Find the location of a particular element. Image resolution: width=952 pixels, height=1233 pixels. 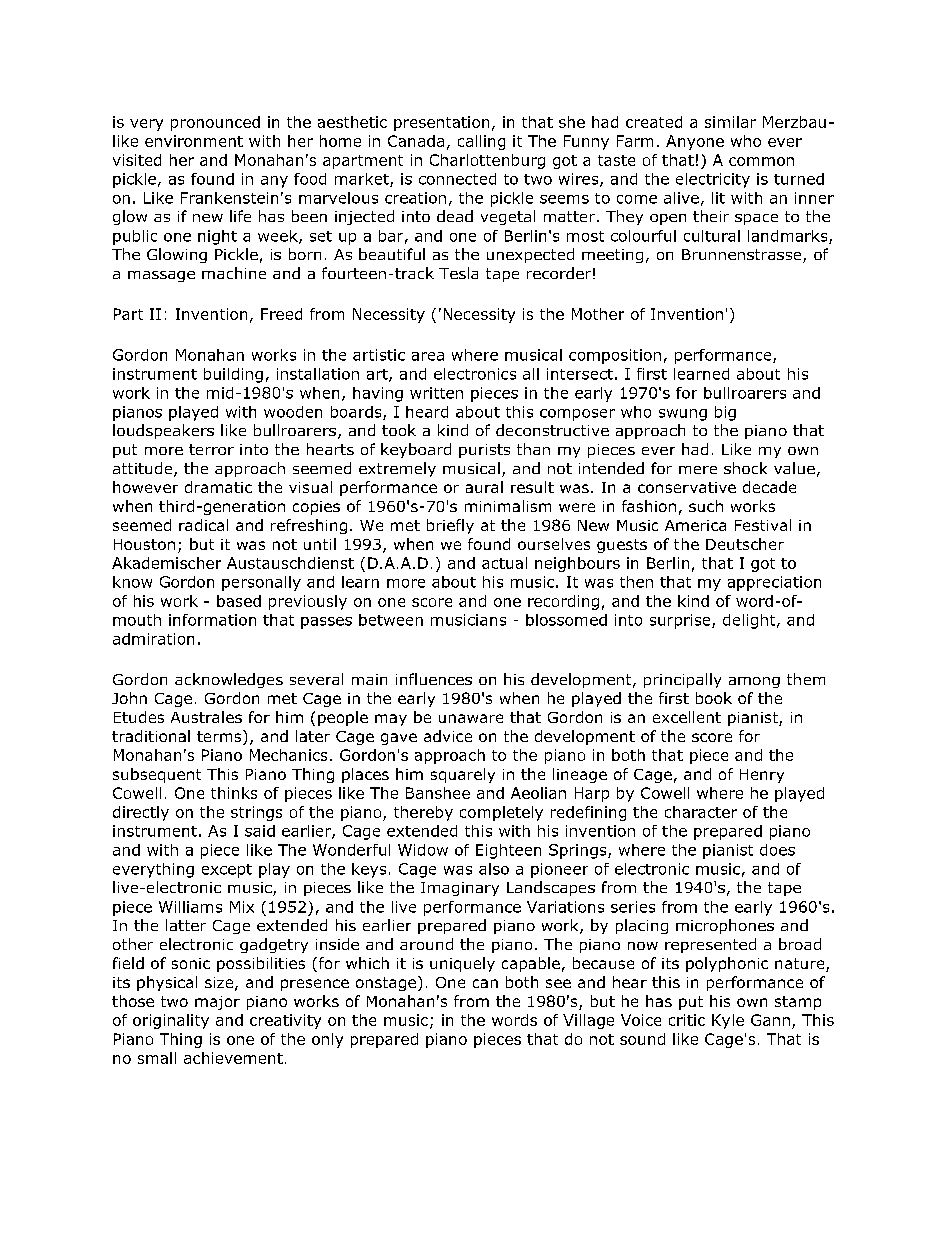

appreciation is located at coordinates (774, 583).
